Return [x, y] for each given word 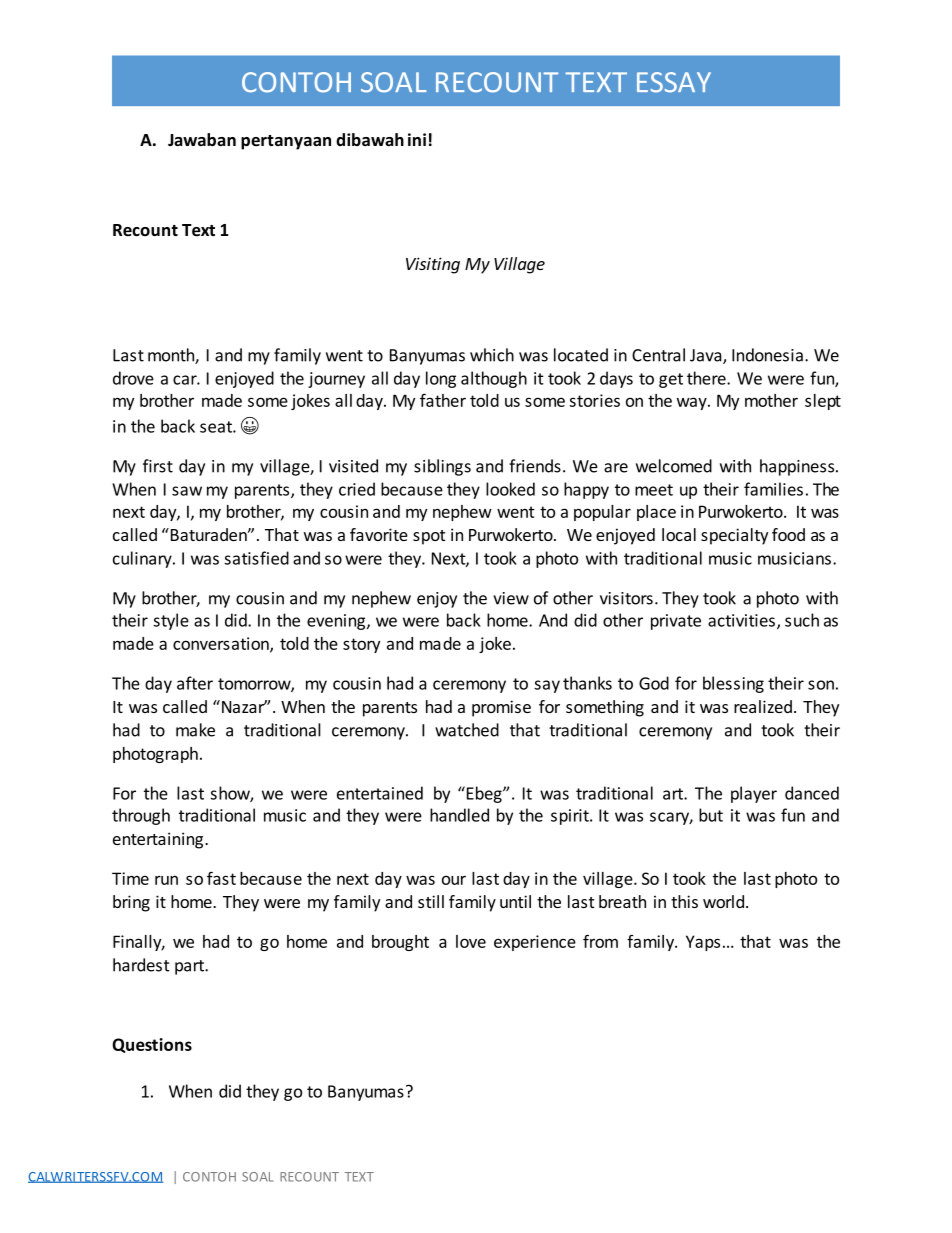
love [471, 941]
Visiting [433, 265]
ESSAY [674, 82]
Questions [152, 1045]
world [723, 901]
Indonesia [767, 355]
